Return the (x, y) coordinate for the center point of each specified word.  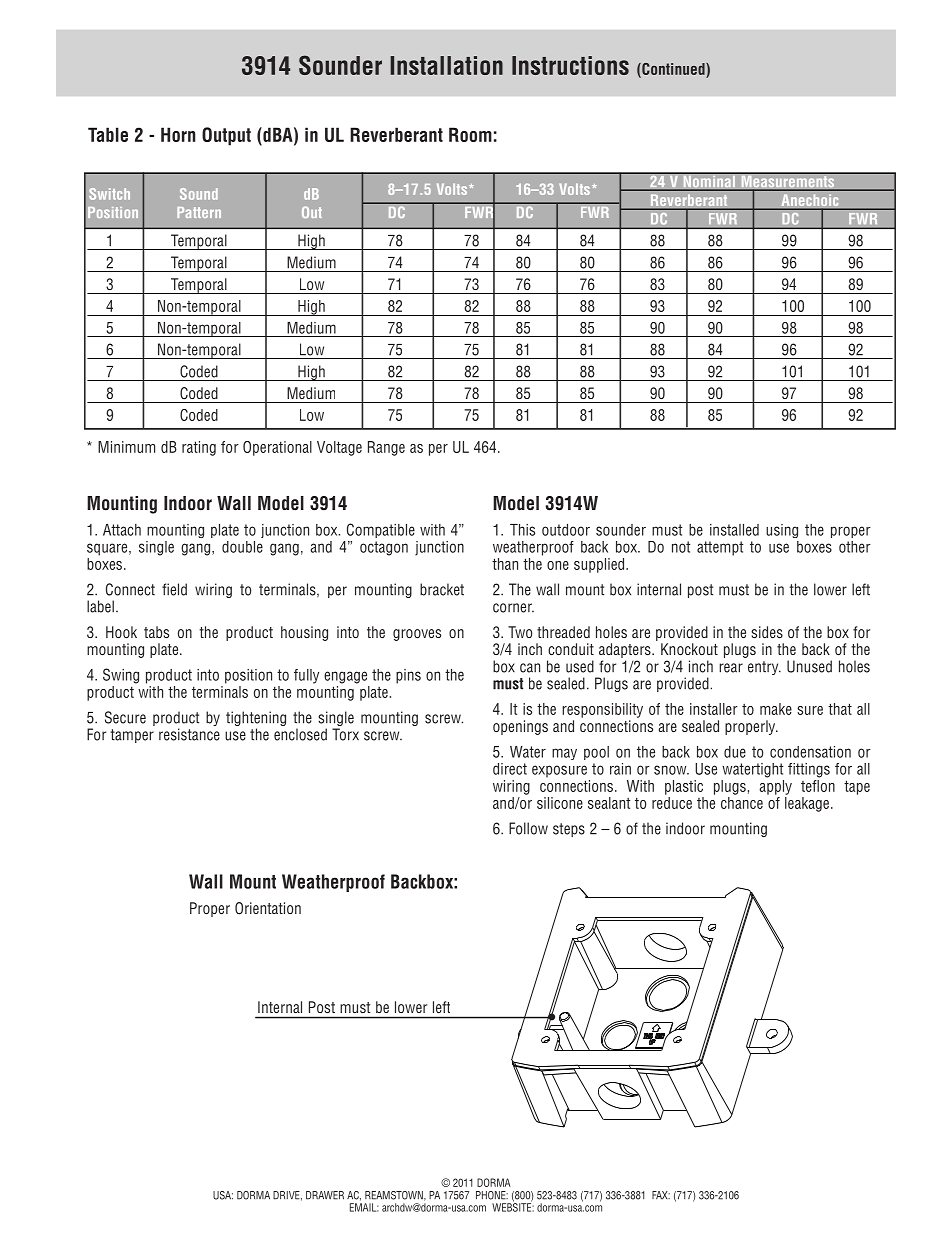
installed (734, 530)
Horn (178, 134)
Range (386, 448)
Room (470, 134)
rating (199, 448)
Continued (673, 70)
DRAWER (325, 1195)
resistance (189, 734)
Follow (528, 828)
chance (742, 803)
